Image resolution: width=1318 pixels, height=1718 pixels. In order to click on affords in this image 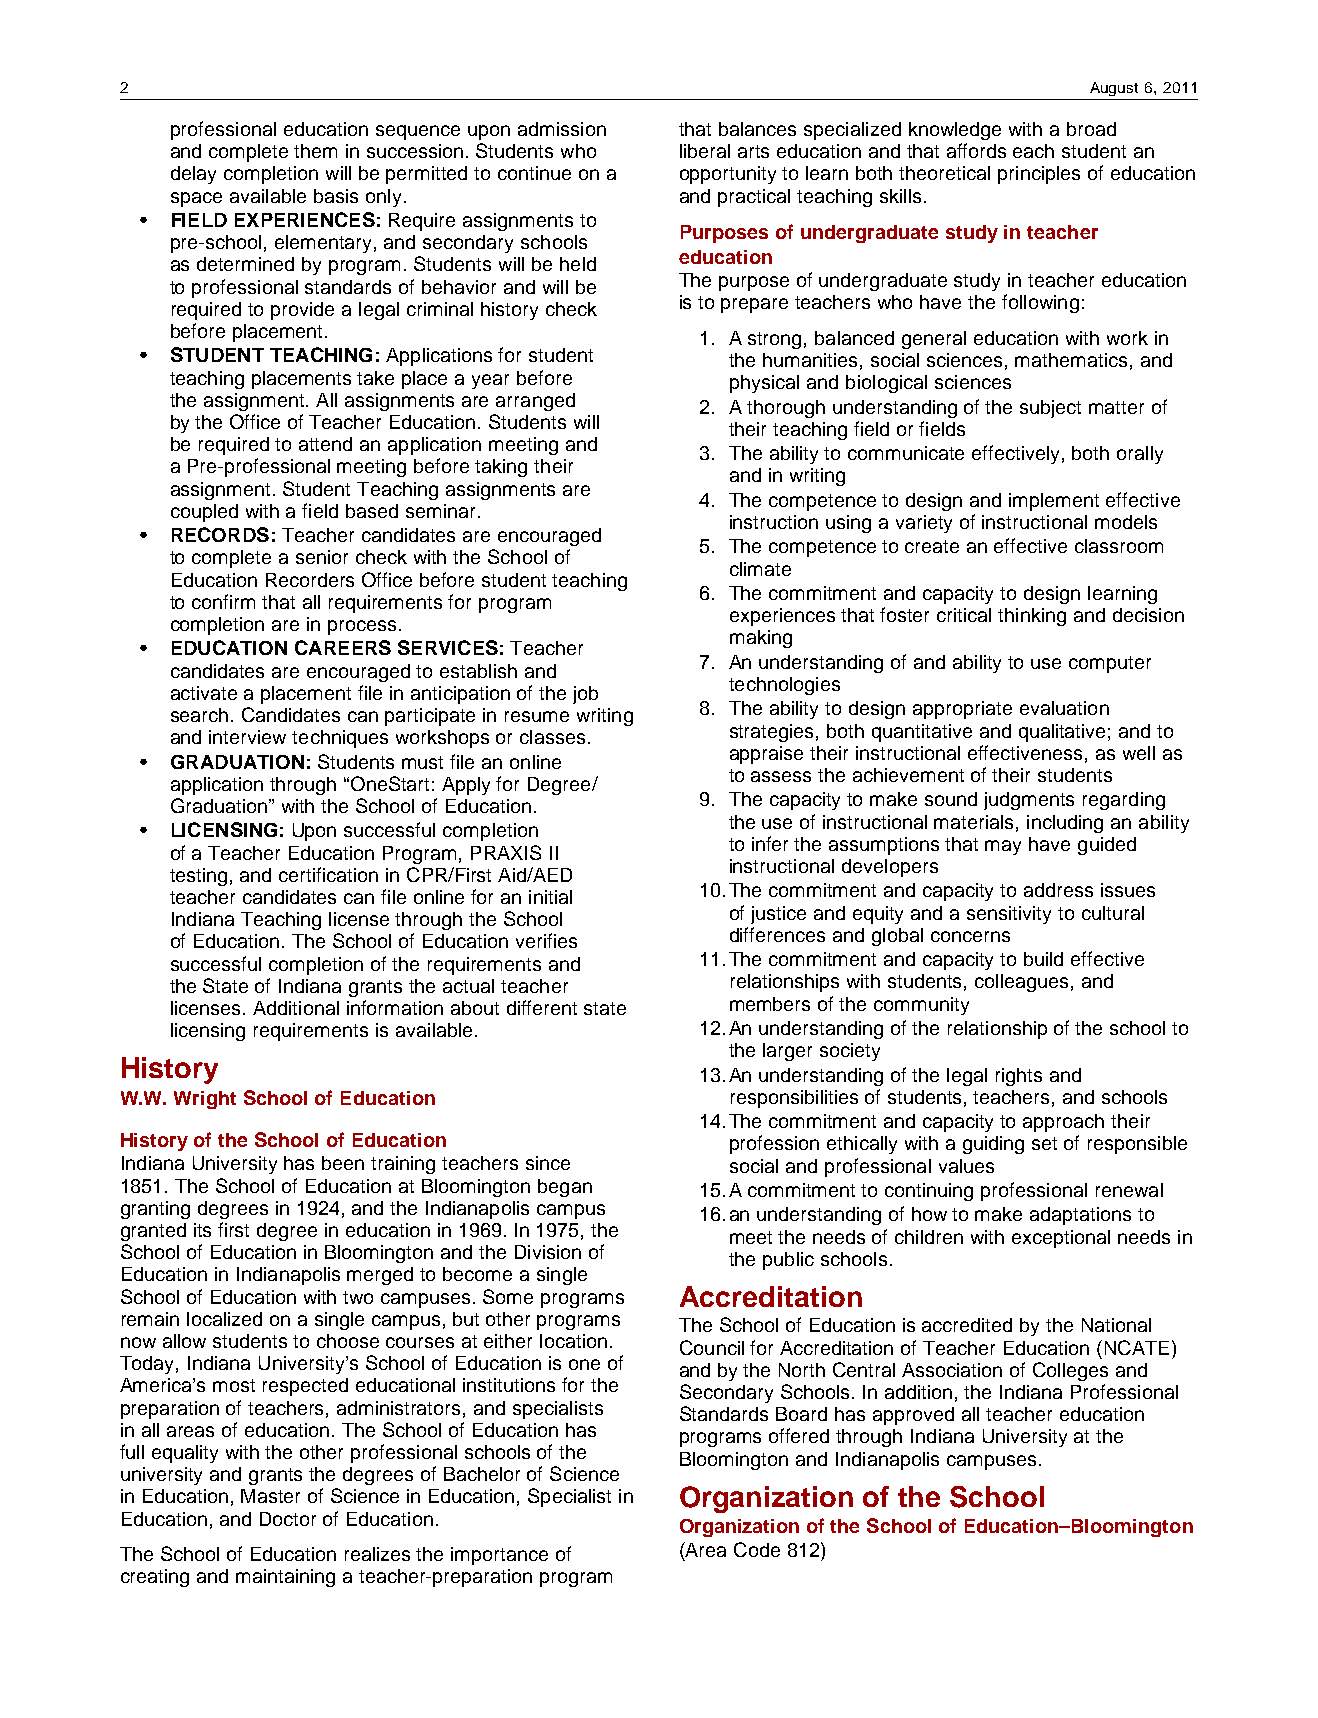, I will do `click(976, 150)`.
